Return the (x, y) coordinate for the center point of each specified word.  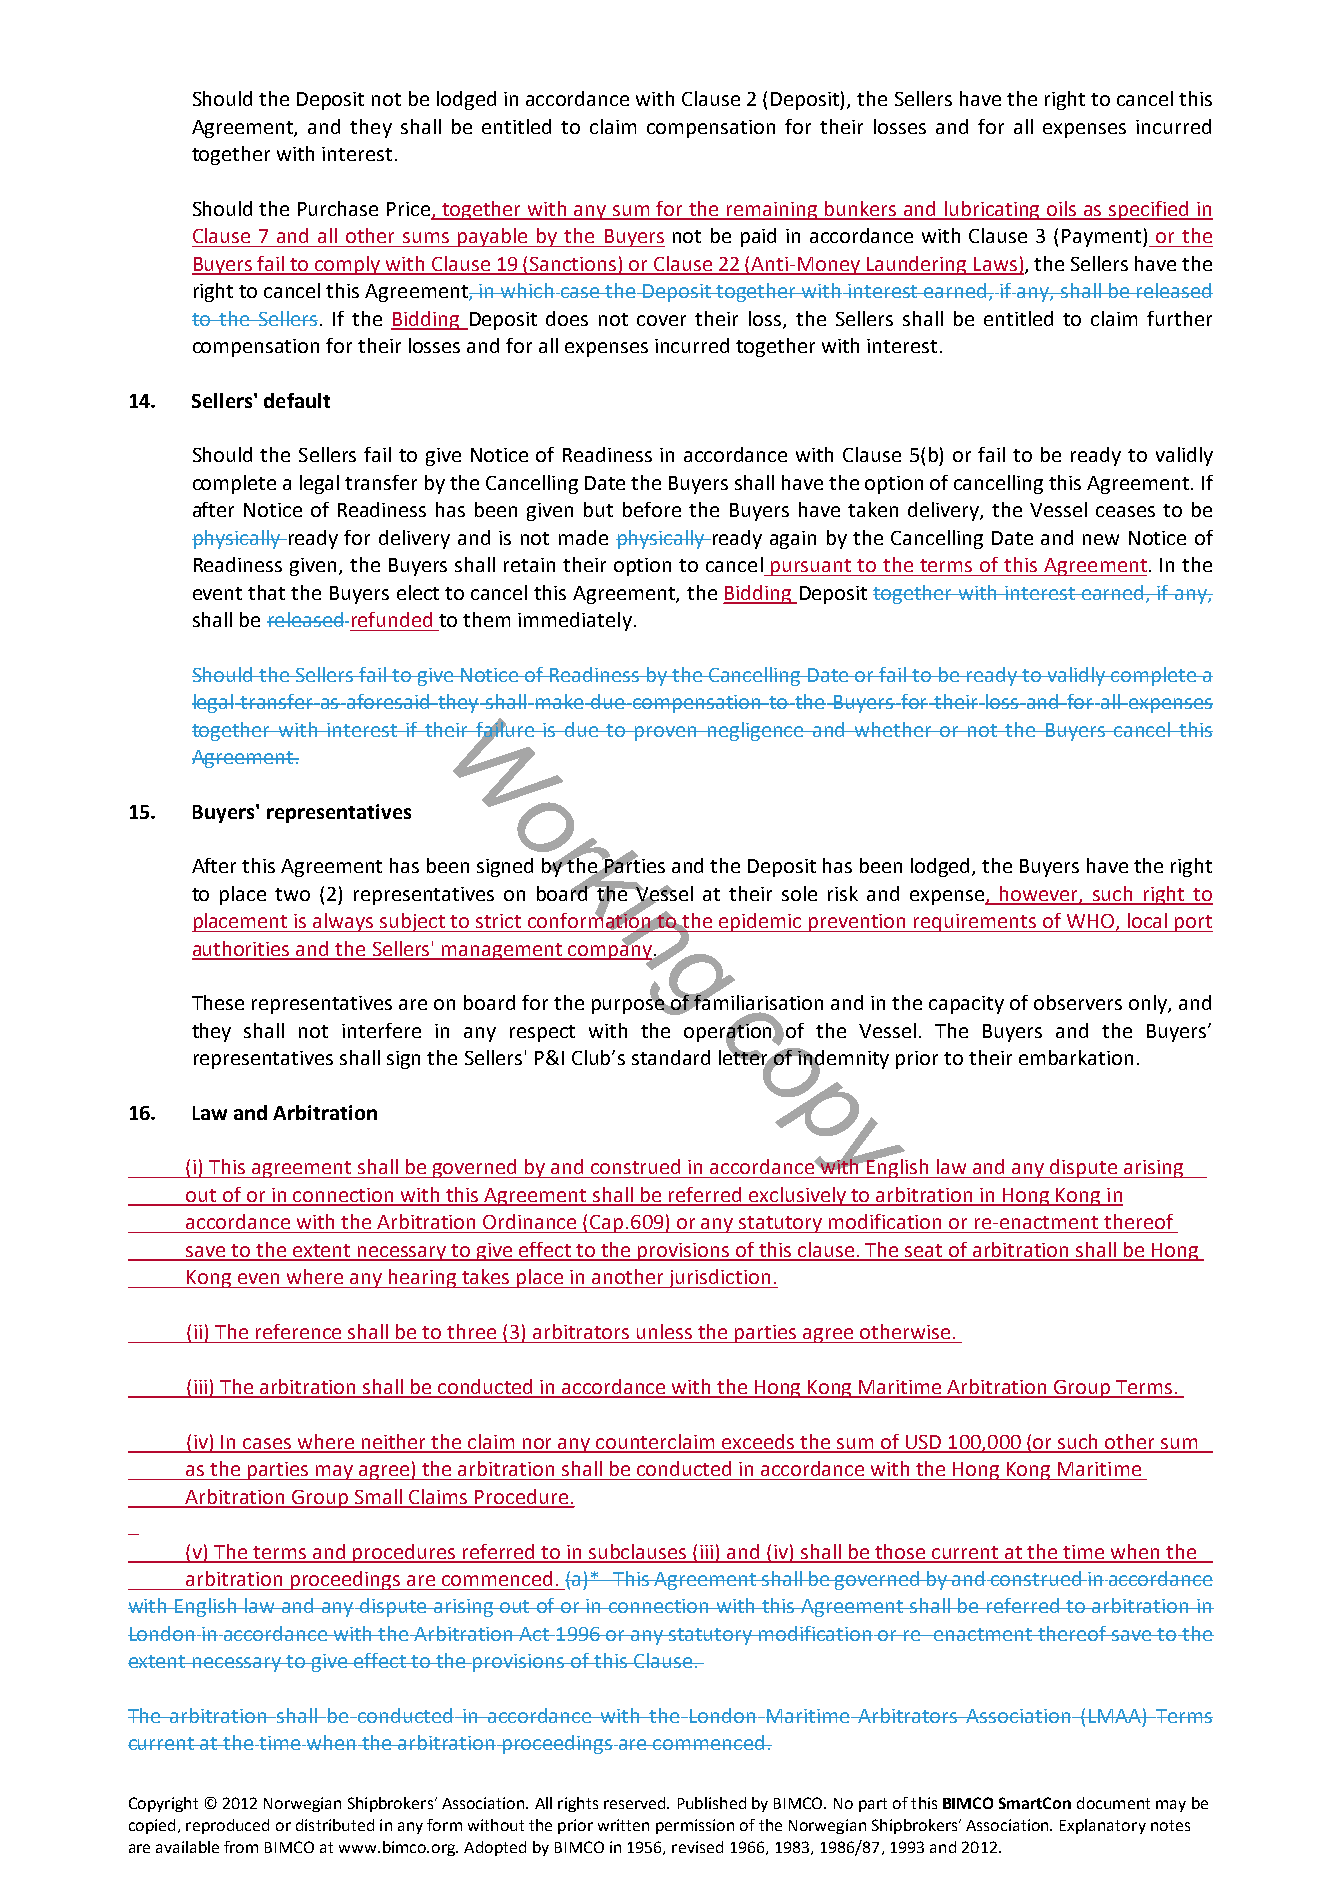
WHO (1092, 922)
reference (298, 1331)
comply (348, 265)
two (292, 894)
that (266, 592)
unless (664, 1331)
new (1101, 539)
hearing (423, 1278)
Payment (1103, 238)
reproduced (227, 1826)
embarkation (1076, 1057)
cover (661, 320)
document (1113, 1803)
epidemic (760, 922)
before (652, 509)
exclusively (798, 1196)
